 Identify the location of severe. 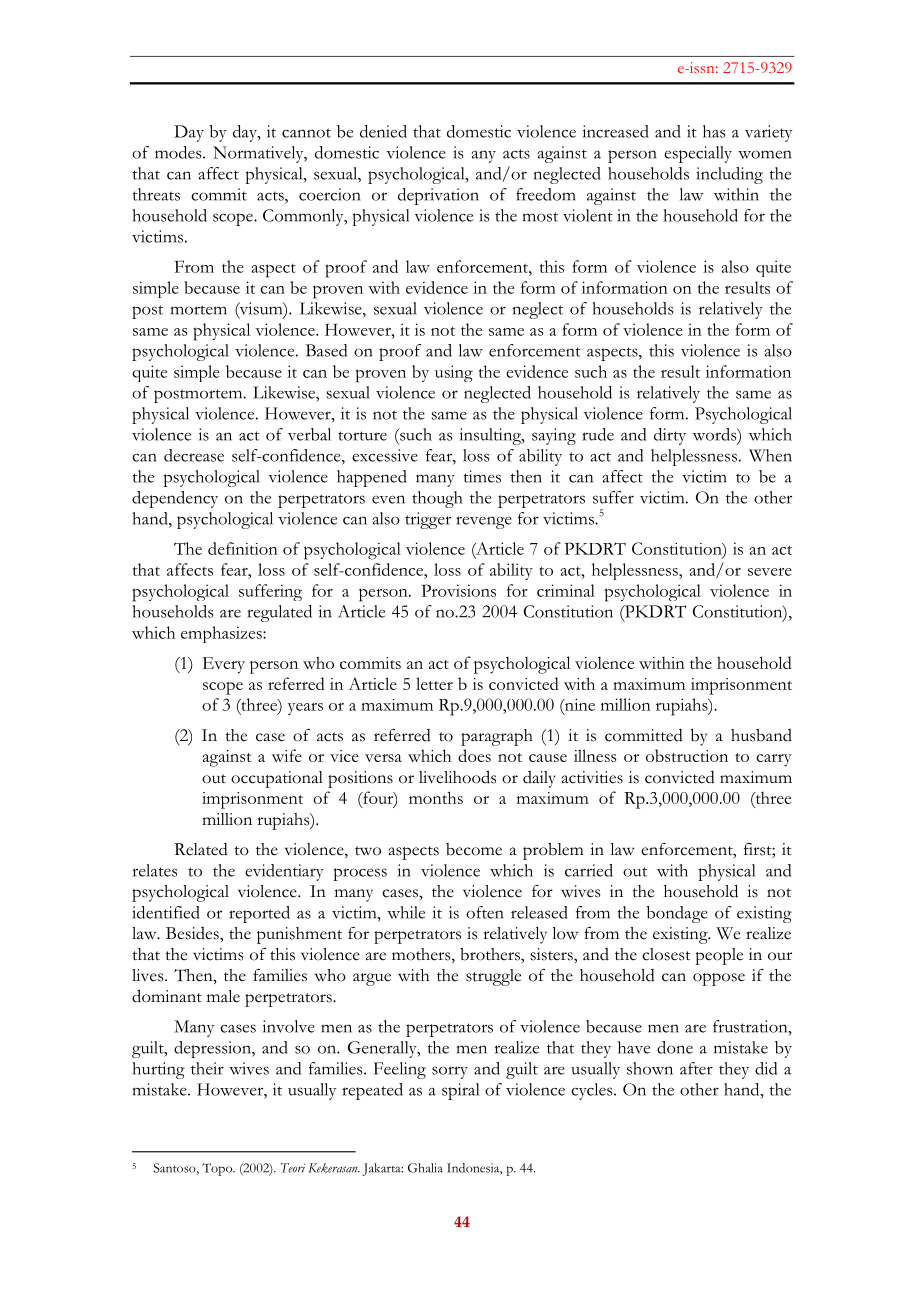
(770, 572).
